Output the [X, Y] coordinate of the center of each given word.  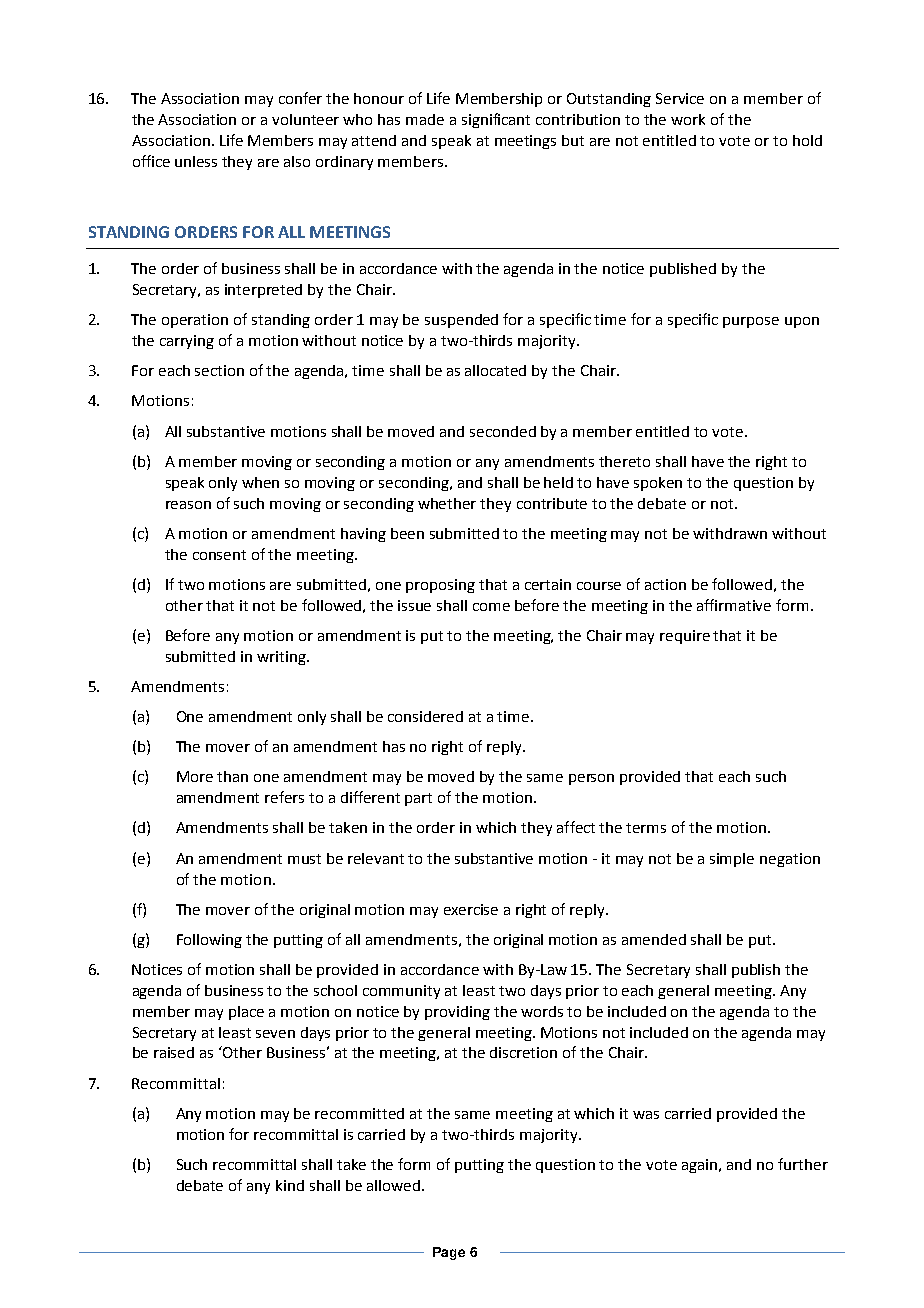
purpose [751, 322]
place [246, 1013]
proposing [440, 586]
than [232, 776]
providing [457, 1013]
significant [496, 120]
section [219, 370]
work [688, 119]
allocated [495, 370]
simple [732, 860]
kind [290, 1185]
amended [654, 939]
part [418, 799]
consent [219, 555]
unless [196, 161]
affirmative [734, 605]
